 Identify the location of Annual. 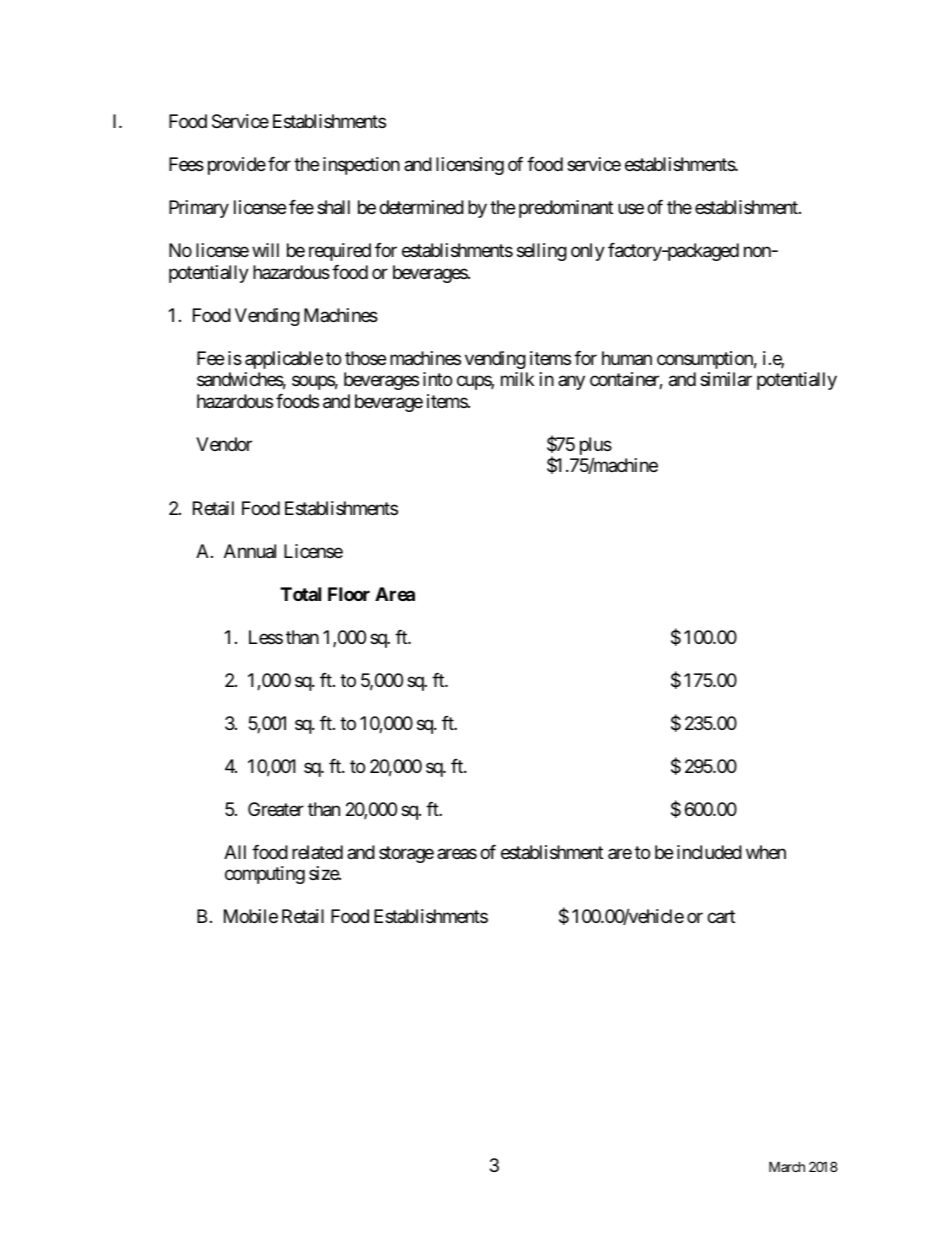
(250, 551).
